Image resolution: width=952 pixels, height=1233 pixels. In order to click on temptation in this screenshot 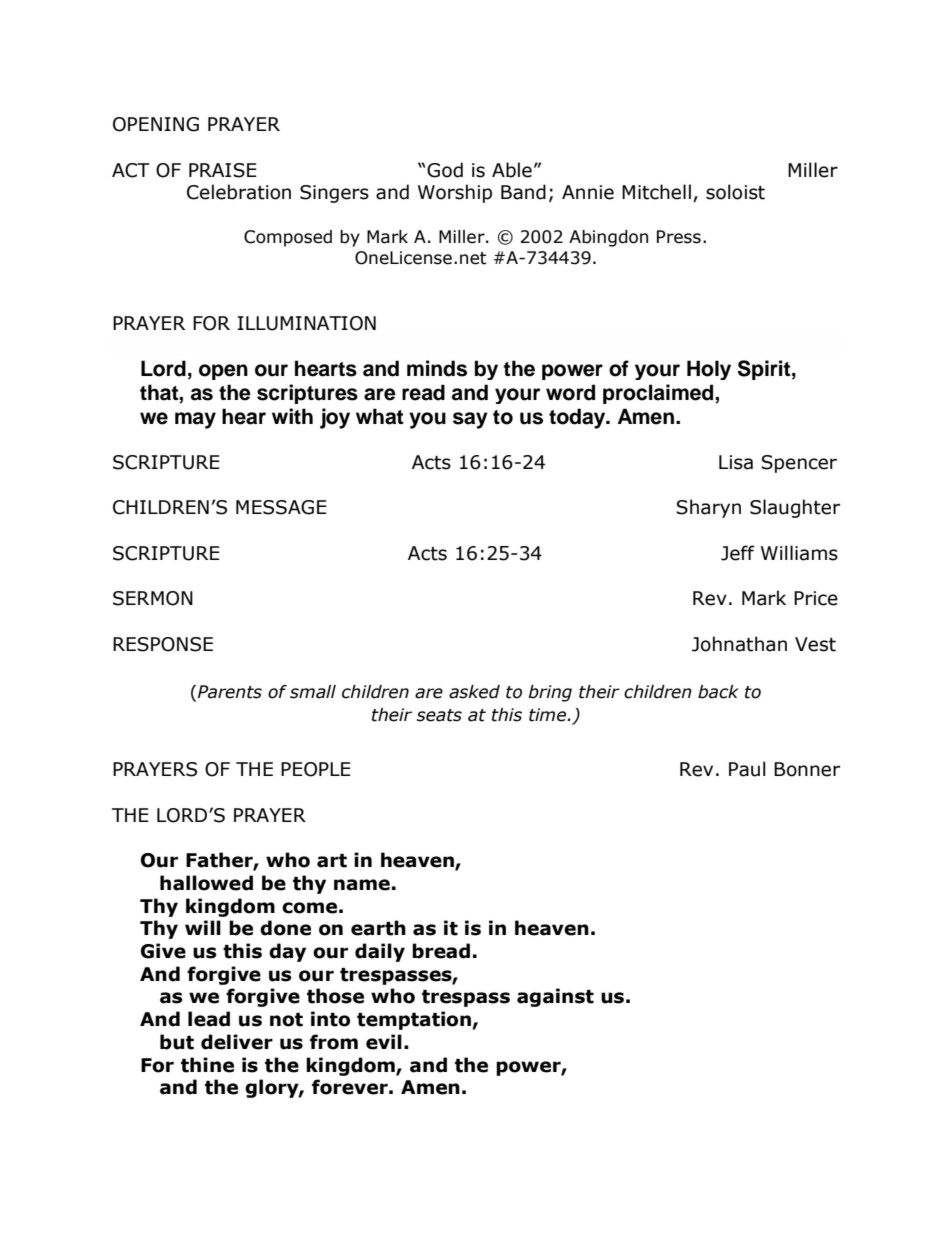, I will do `click(415, 1020)`.
